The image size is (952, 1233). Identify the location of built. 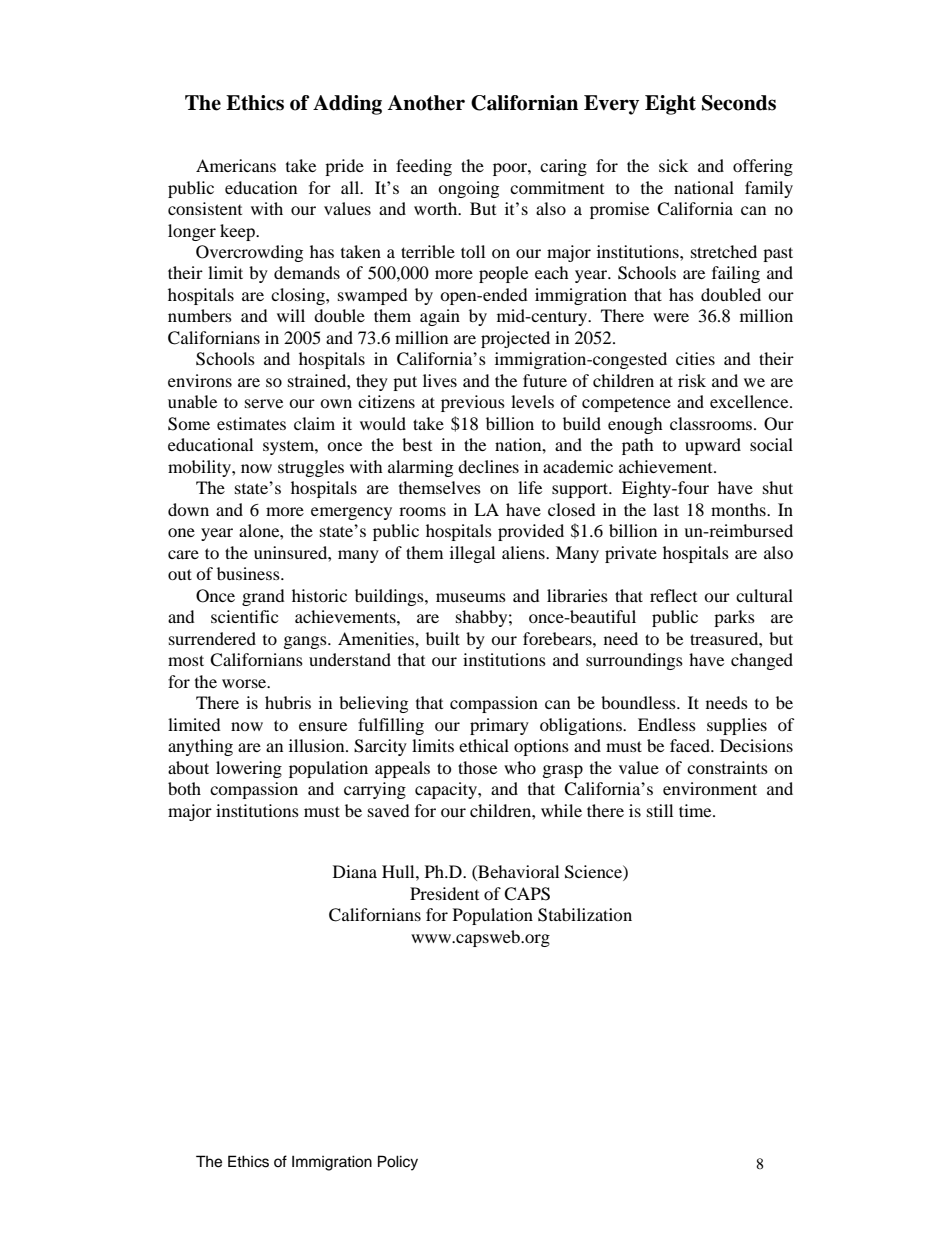
(443, 638).
